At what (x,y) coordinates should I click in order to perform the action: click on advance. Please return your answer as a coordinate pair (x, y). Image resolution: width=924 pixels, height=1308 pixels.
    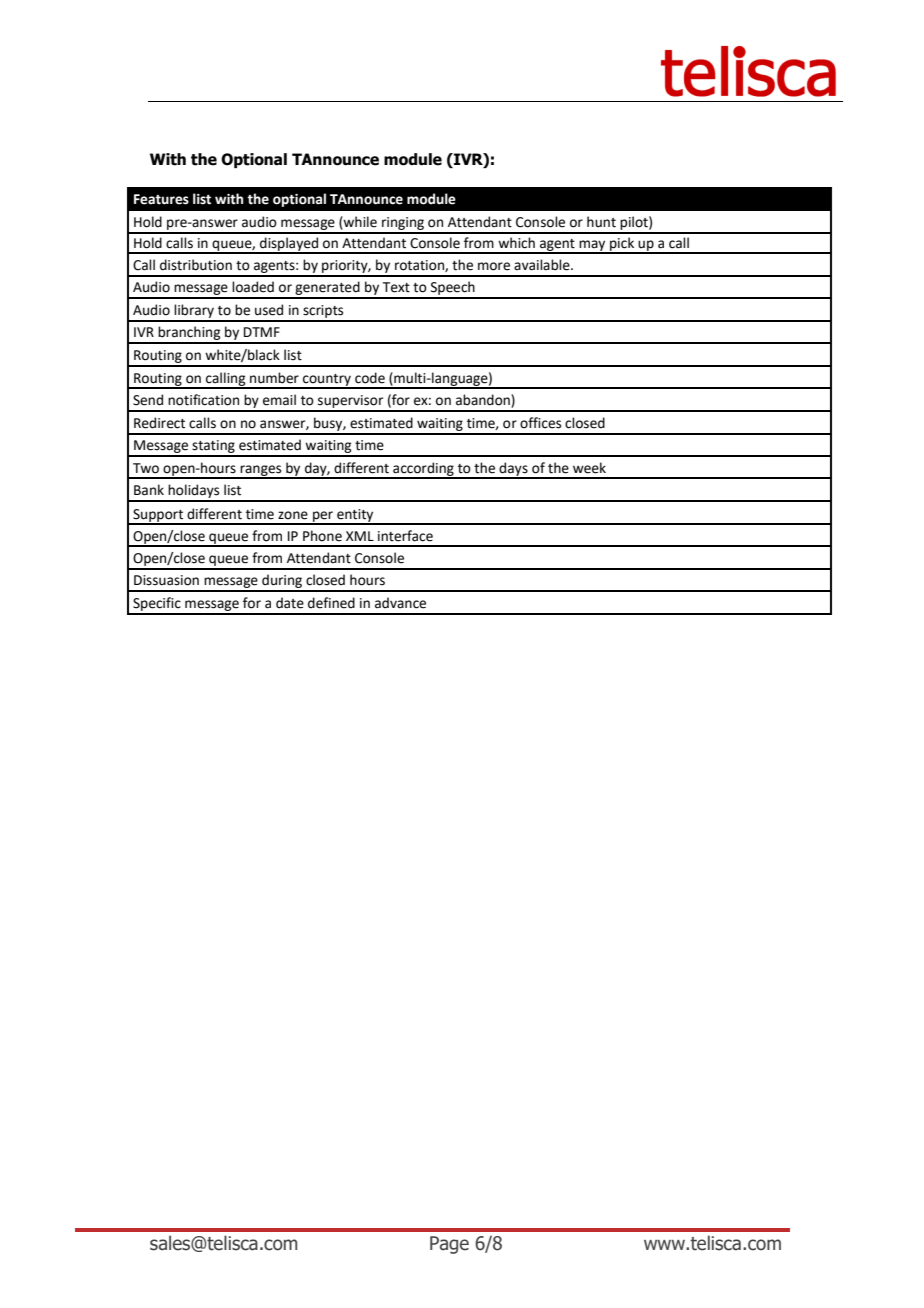
    Looking at the image, I should click on (400, 603).
